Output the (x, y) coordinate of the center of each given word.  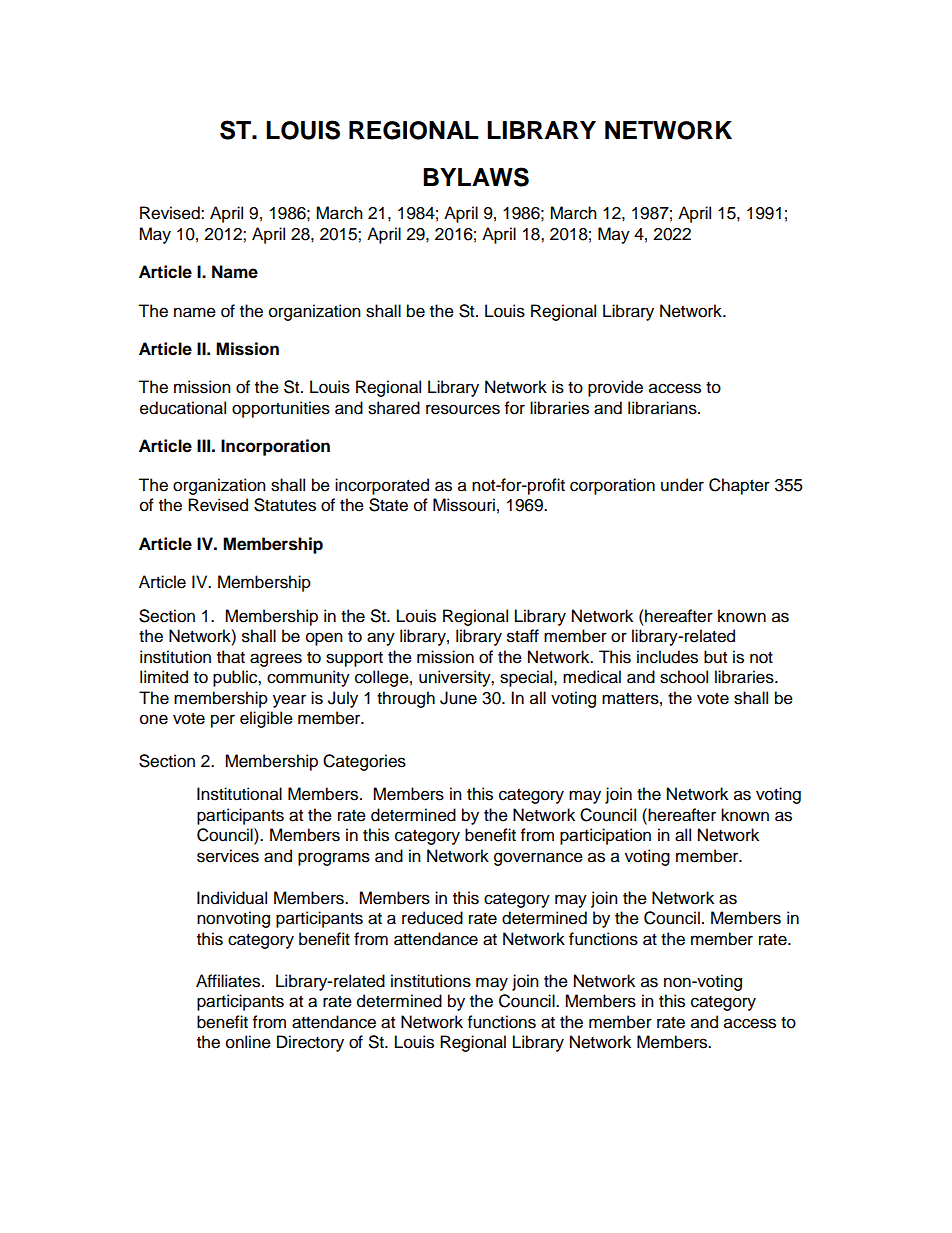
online (248, 1042)
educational (183, 408)
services (228, 856)
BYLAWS (476, 177)
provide (615, 388)
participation (605, 836)
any (381, 639)
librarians (663, 408)
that (231, 657)
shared (394, 408)
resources (463, 409)
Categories (364, 762)
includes (667, 657)
